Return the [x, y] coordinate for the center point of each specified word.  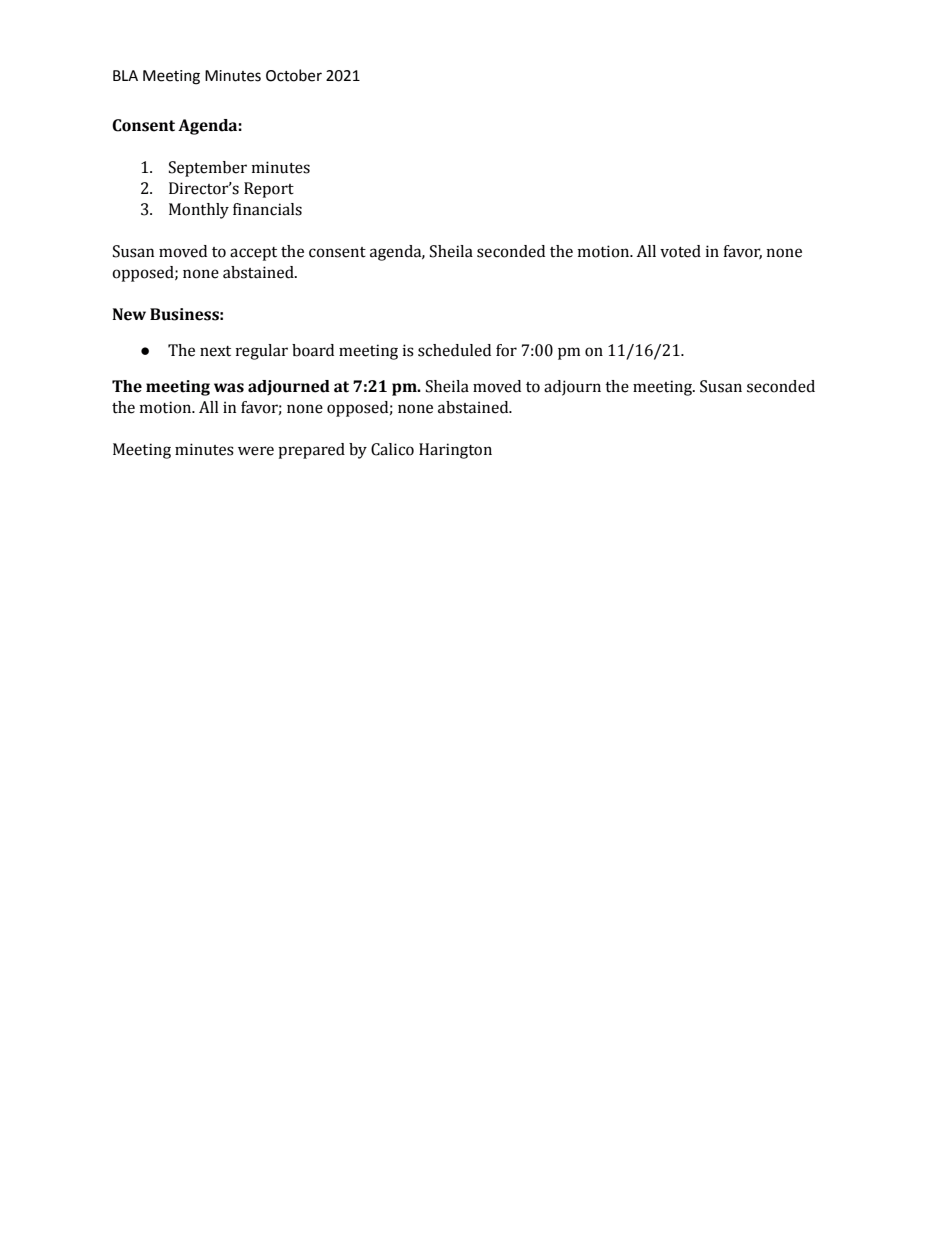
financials [267, 209]
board [313, 350]
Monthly [199, 211]
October [294, 75]
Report [269, 190]
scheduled [454, 350]
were [256, 451]
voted [680, 251]
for [506, 350]
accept [253, 254]
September [208, 169]
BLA [125, 75]
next [215, 351]
